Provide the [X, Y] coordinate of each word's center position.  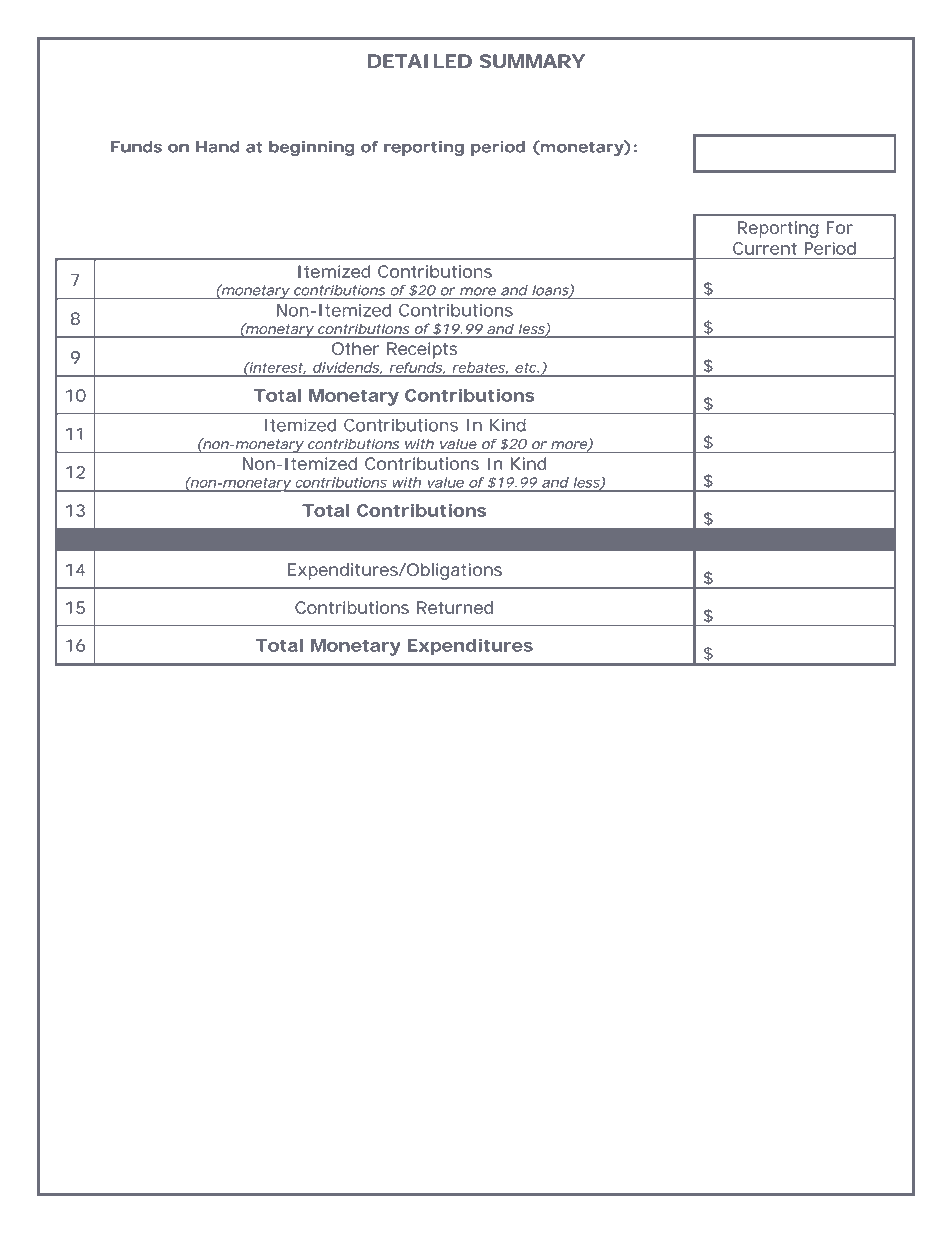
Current [765, 248]
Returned [455, 607]
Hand [217, 147]
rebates [479, 367]
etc [527, 368]
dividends [347, 368]
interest [275, 368]
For [840, 227]
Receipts [422, 350]
